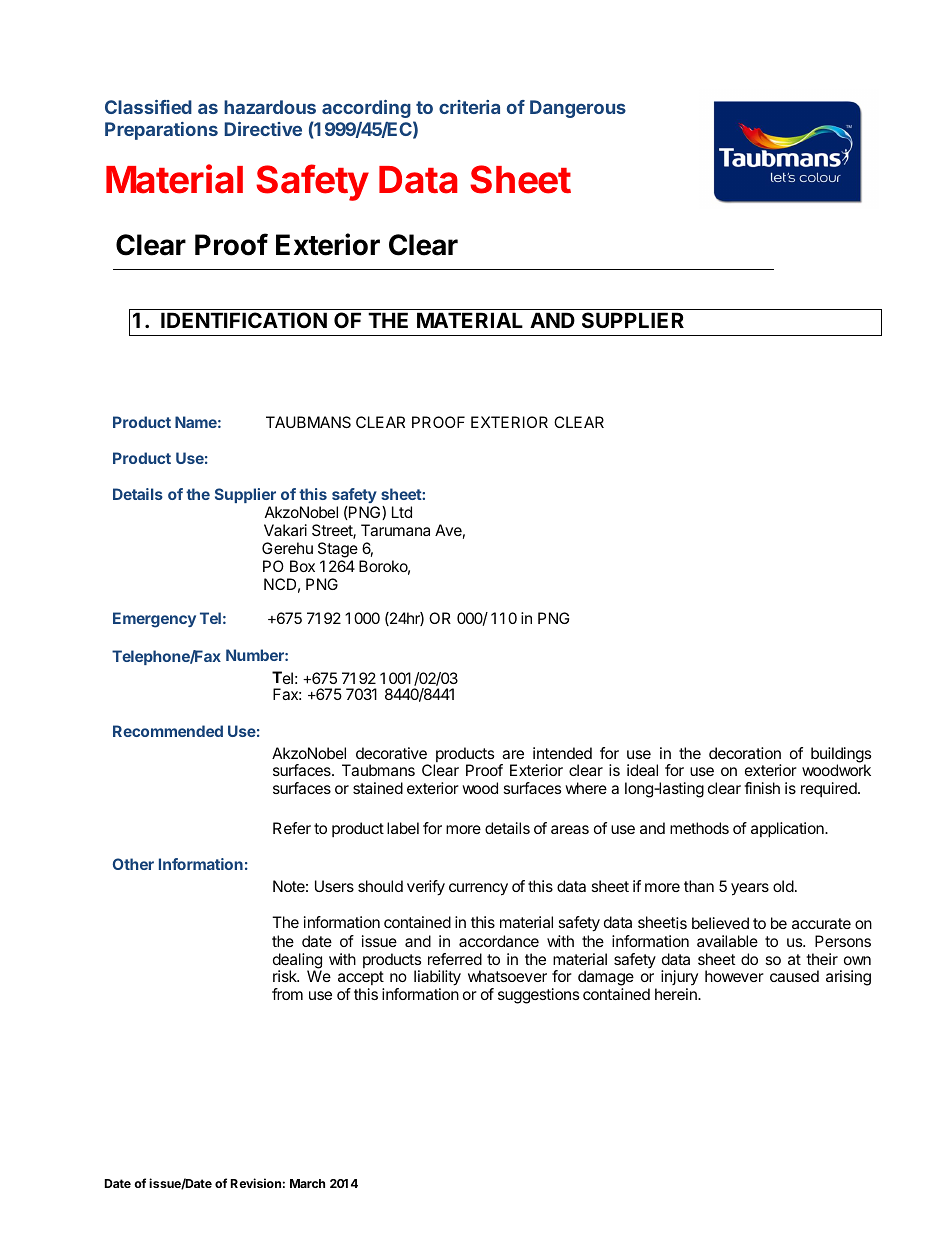  What do you see at coordinates (154, 620) in the page?
I see `Emergency` at bounding box center [154, 620].
